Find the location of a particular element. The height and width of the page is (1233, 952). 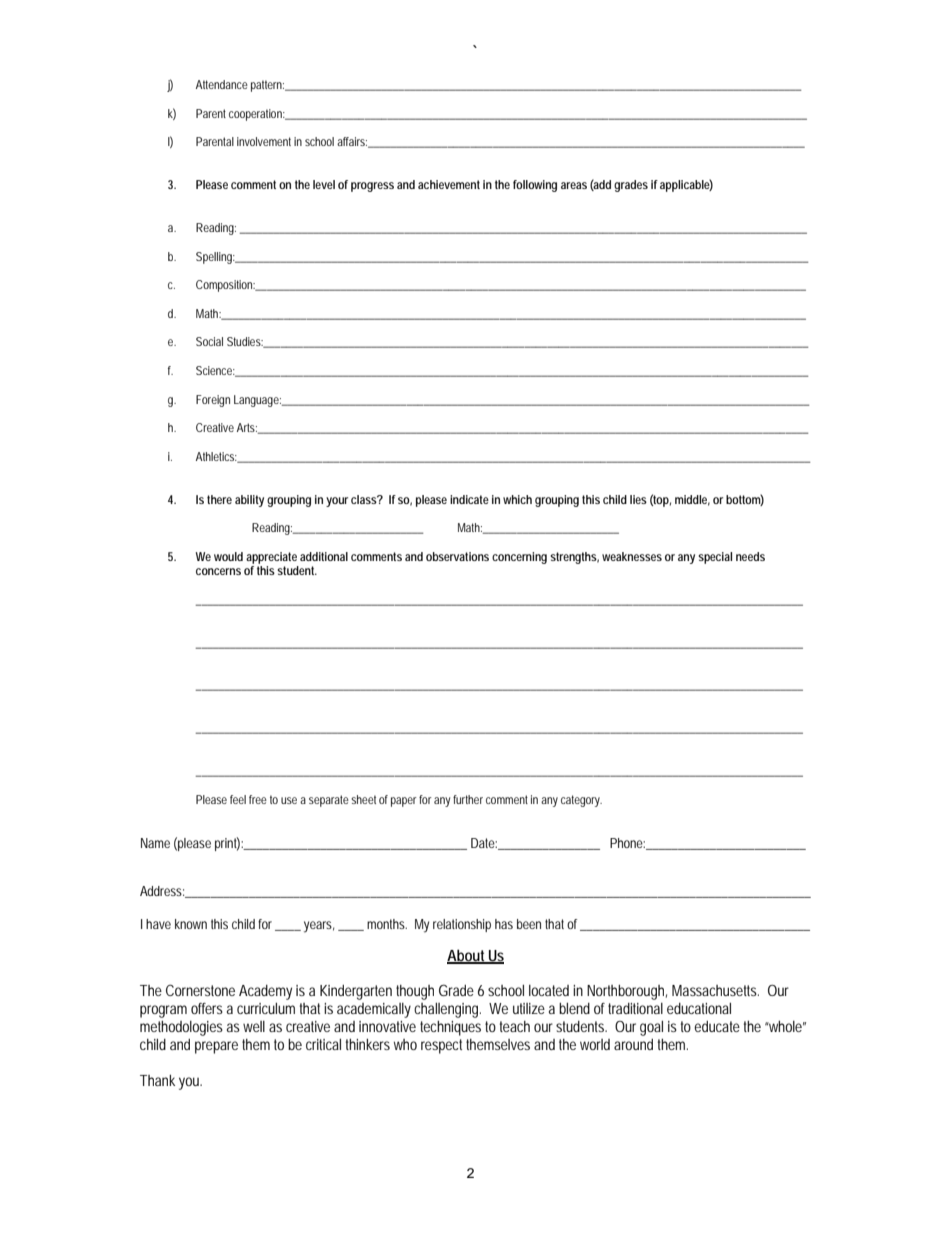

ability is located at coordinates (249, 501).
